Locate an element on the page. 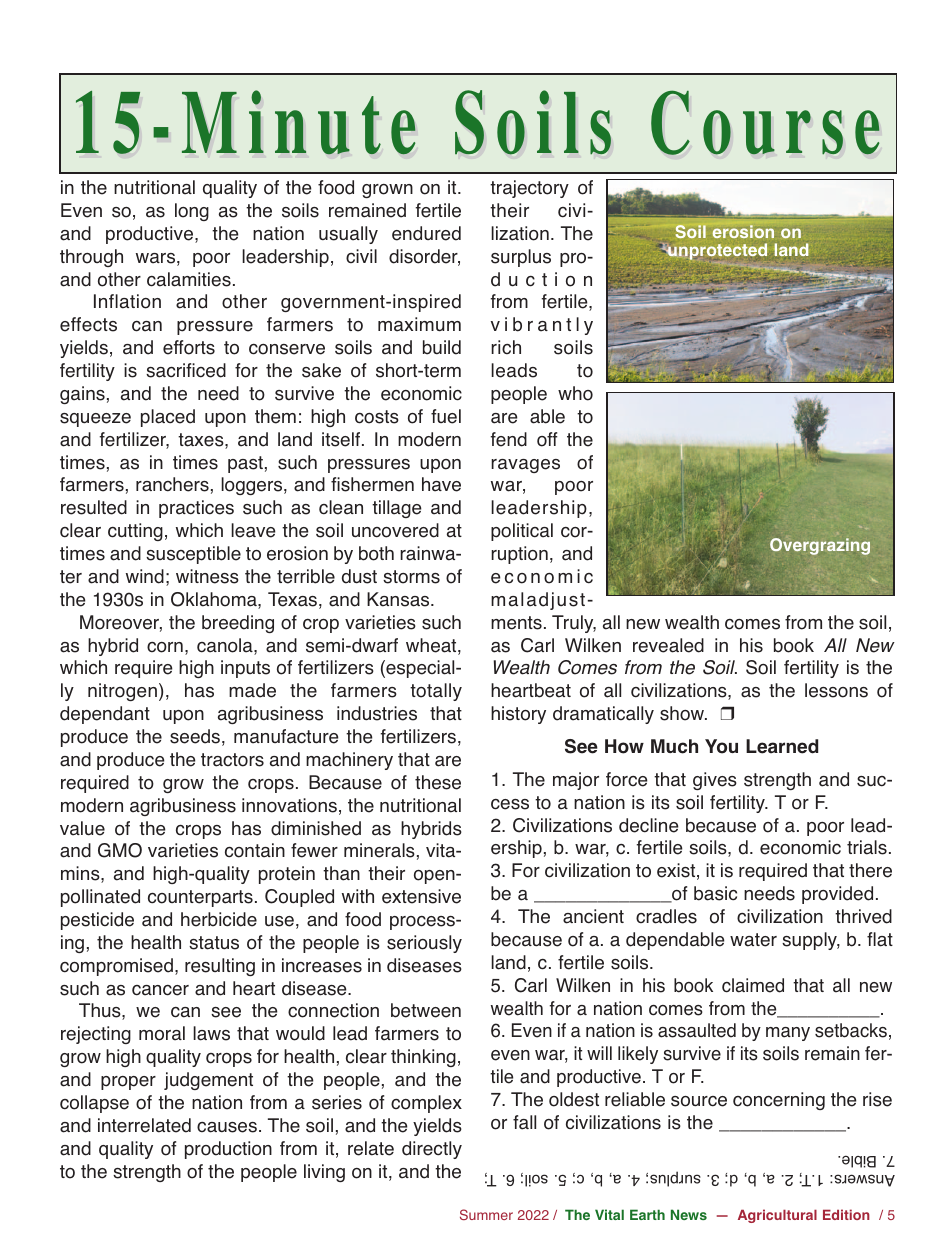 This document has height=1258, width=952. water is located at coordinates (753, 940).
